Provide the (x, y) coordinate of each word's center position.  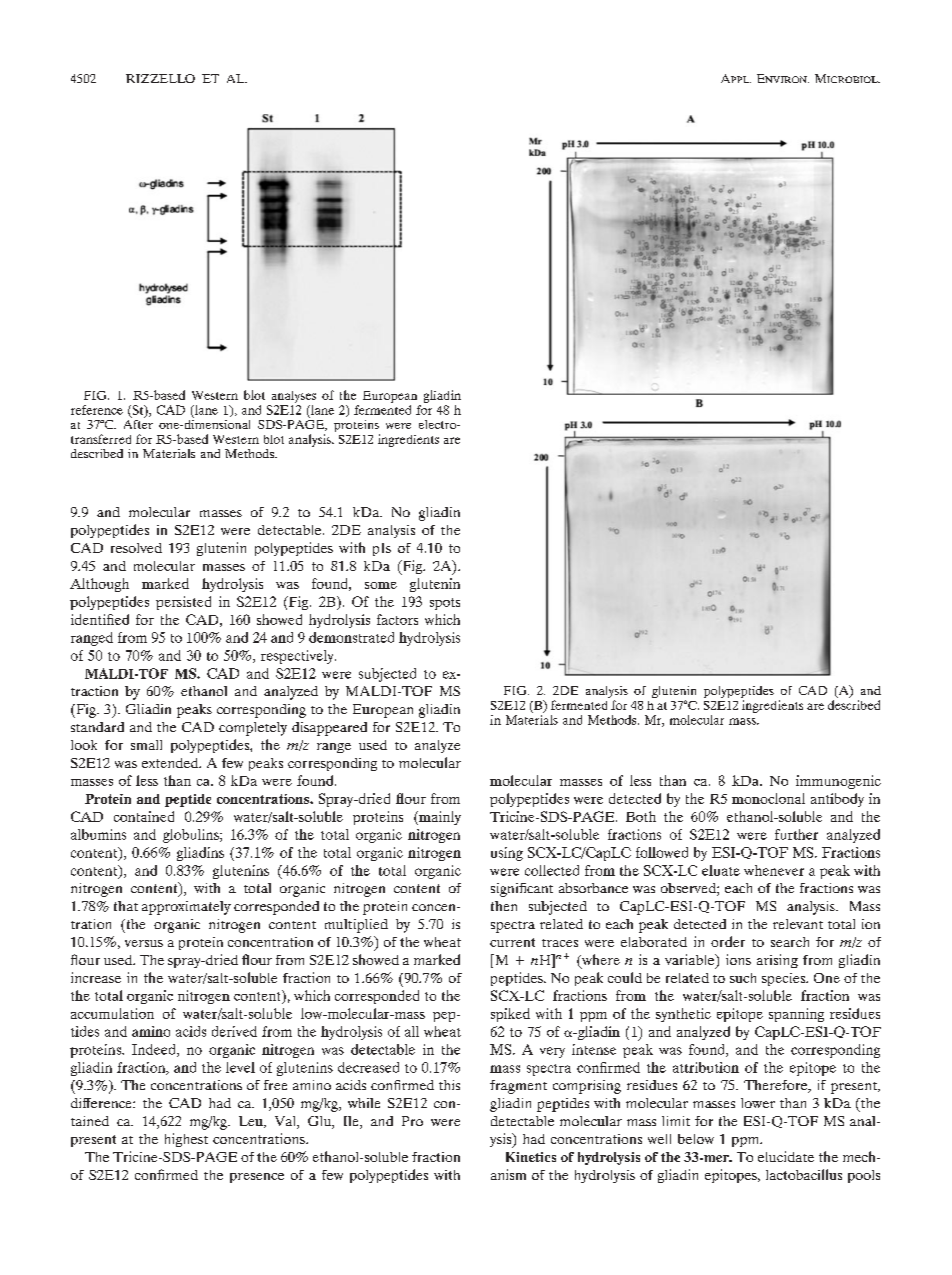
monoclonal (768, 798)
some (381, 585)
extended (171, 763)
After (138, 423)
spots (445, 604)
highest (186, 1140)
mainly (439, 818)
